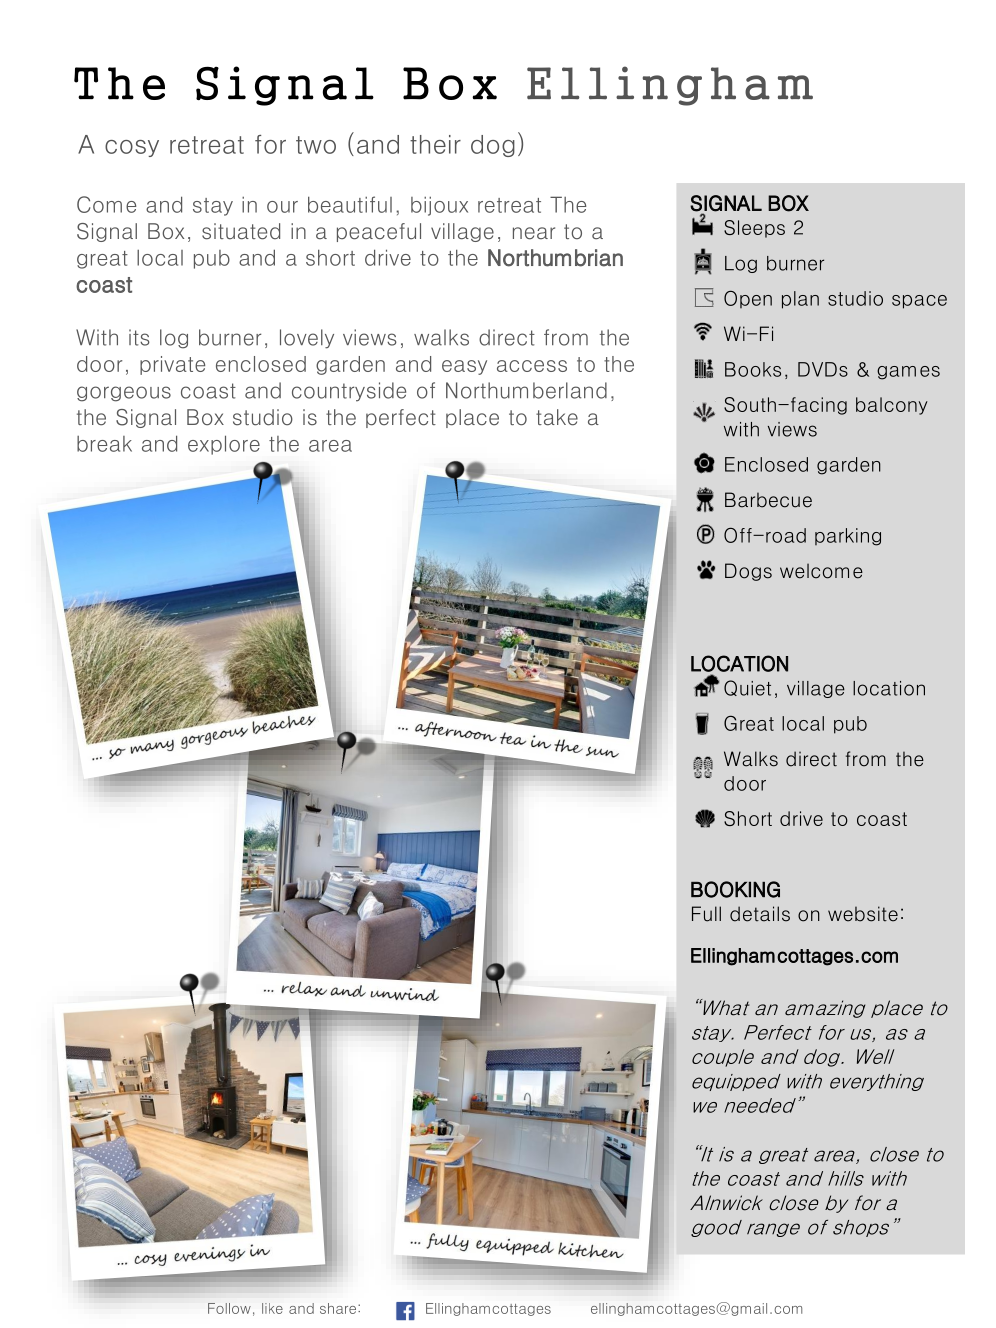 Image resolution: width=996 pixels, height=1328 pixels. Describe the element at coordinates (748, 572) in the page. I see `Dogs` at that location.
